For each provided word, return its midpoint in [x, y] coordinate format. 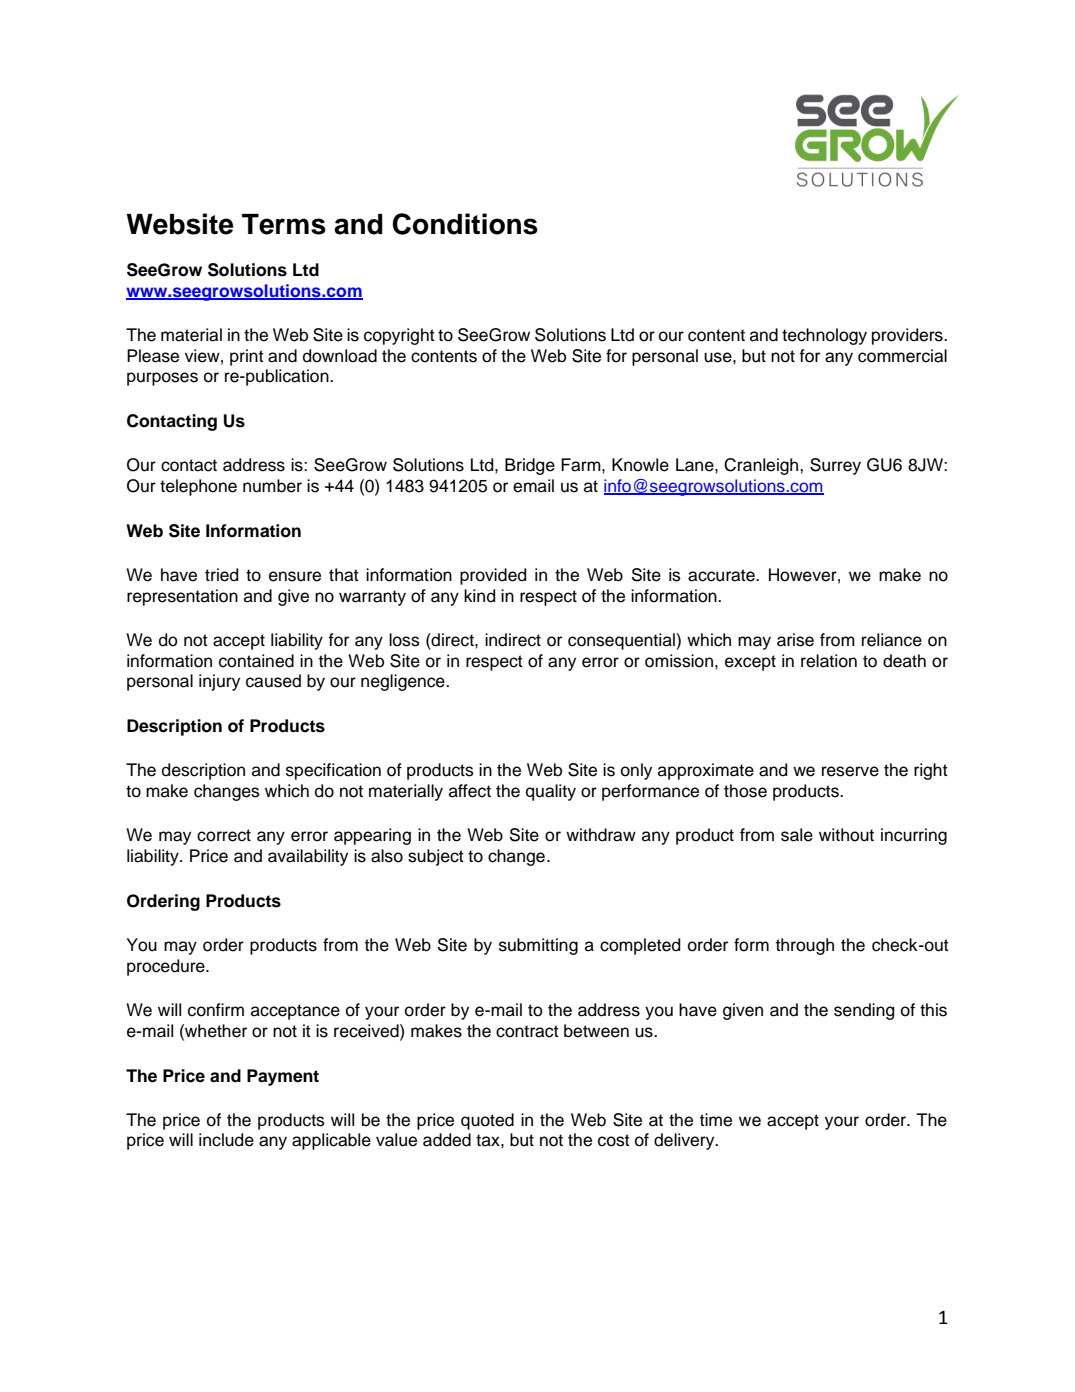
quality [551, 792]
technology [824, 336]
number [272, 486]
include [226, 1140]
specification [333, 771]
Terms [284, 224]
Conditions [465, 224]
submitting [538, 946]
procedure [167, 967]
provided [493, 576]
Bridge [530, 466]
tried [221, 575]
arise [795, 640]
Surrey [835, 466]
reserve [850, 771]
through [805, 946]
